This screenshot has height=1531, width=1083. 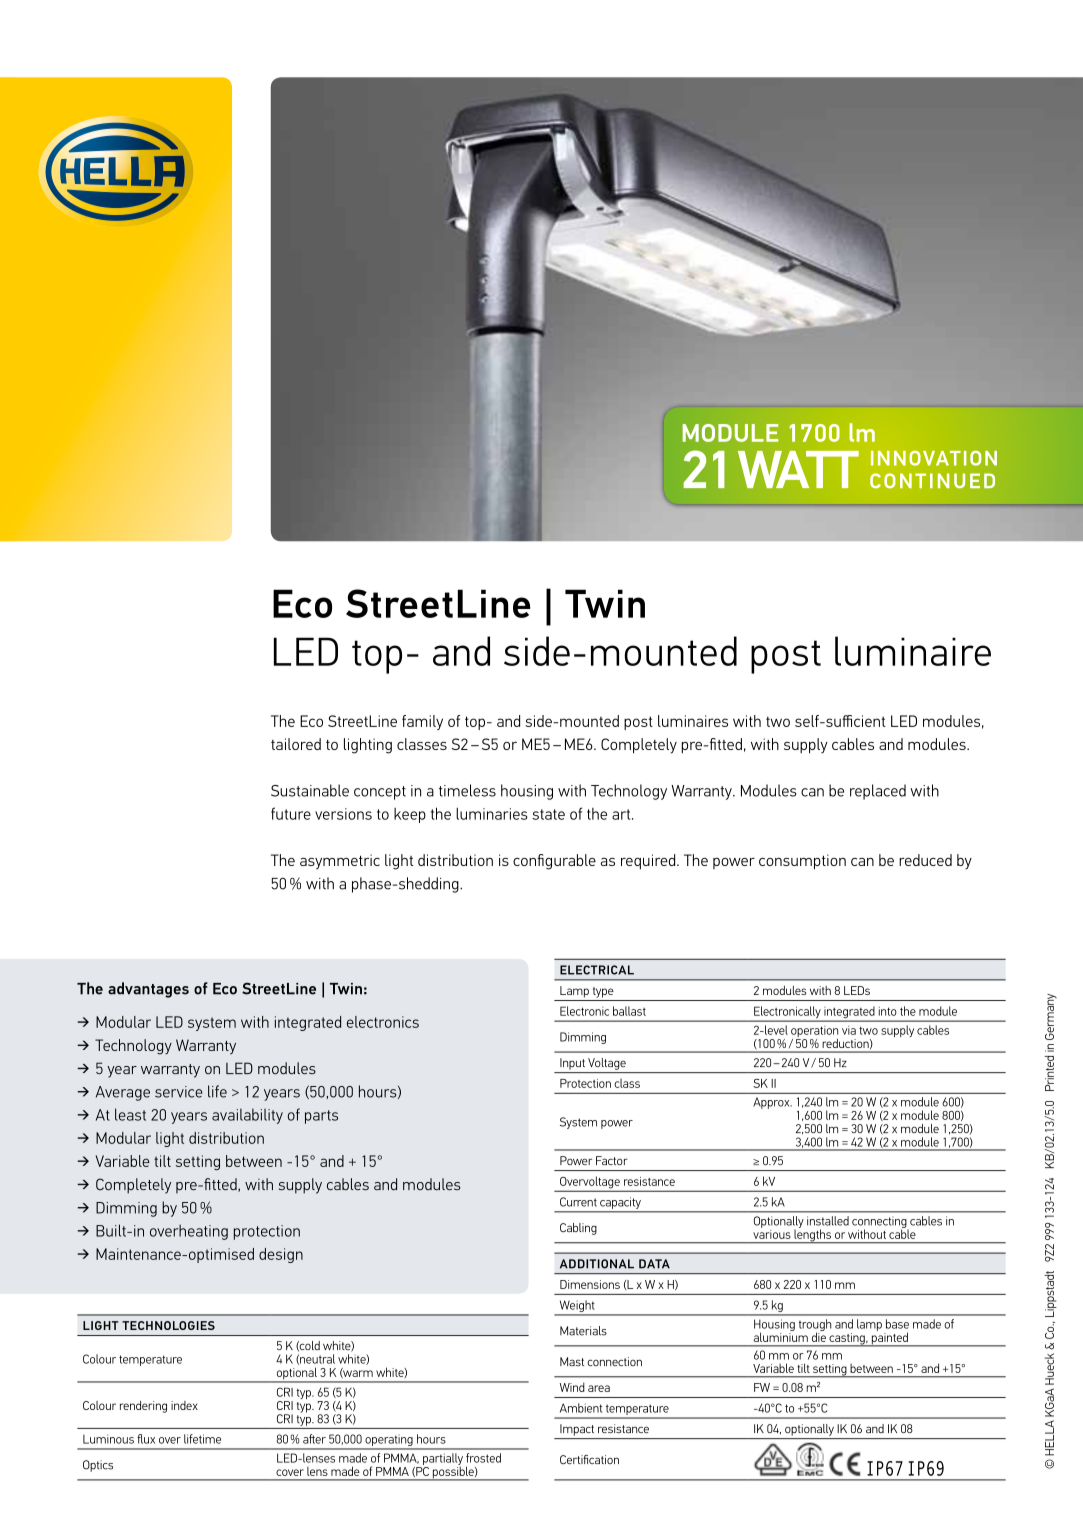 What do you see at coordinates (888, 1011) in the screenshot?
I see `into` at bounding box center [888, 1011].
